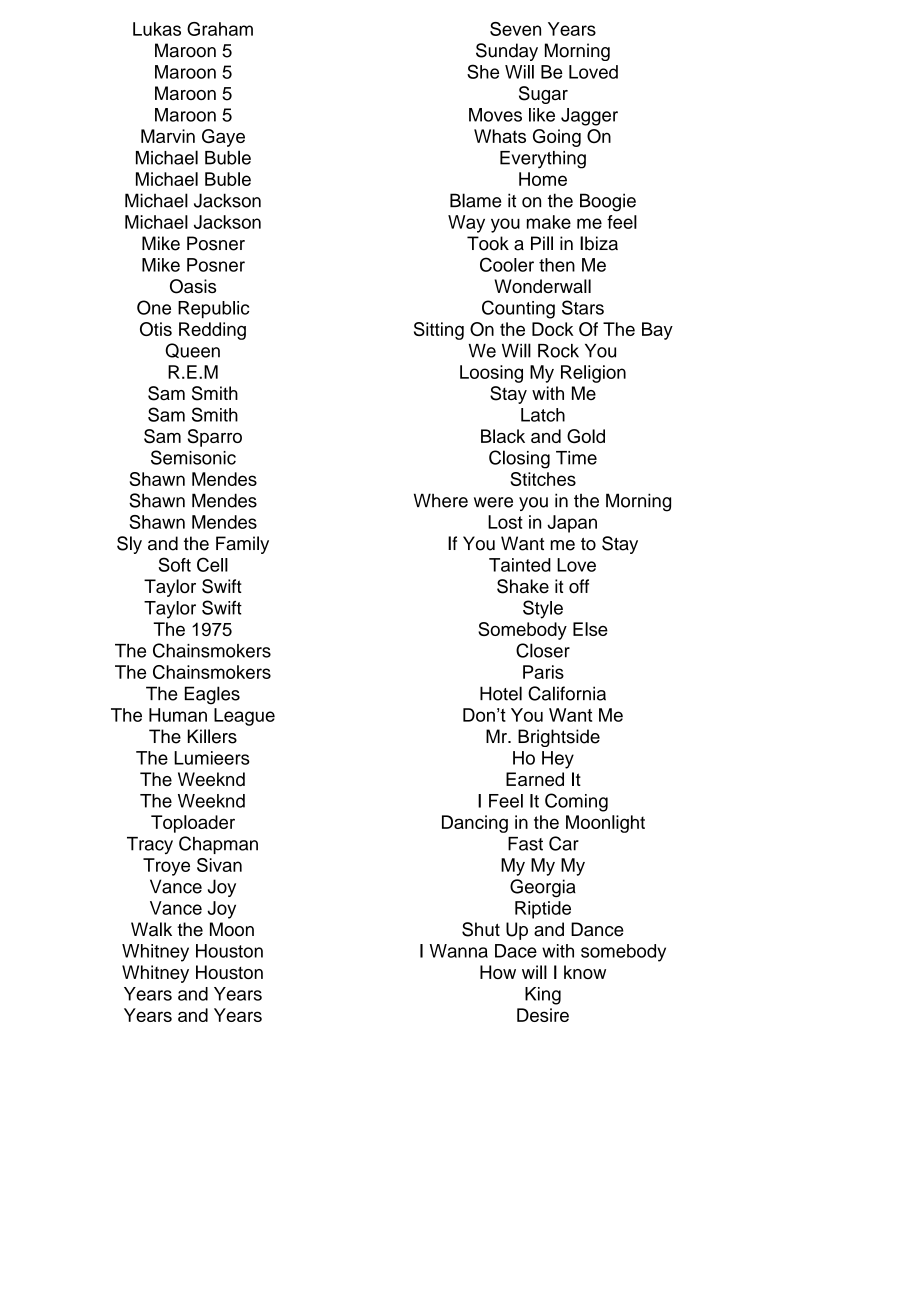 The width and height of the screenshot is (924, 1308). What do you see at coordinates (483, 71) in the screenshot?
I see `She` at bounding box center [483, 71].
